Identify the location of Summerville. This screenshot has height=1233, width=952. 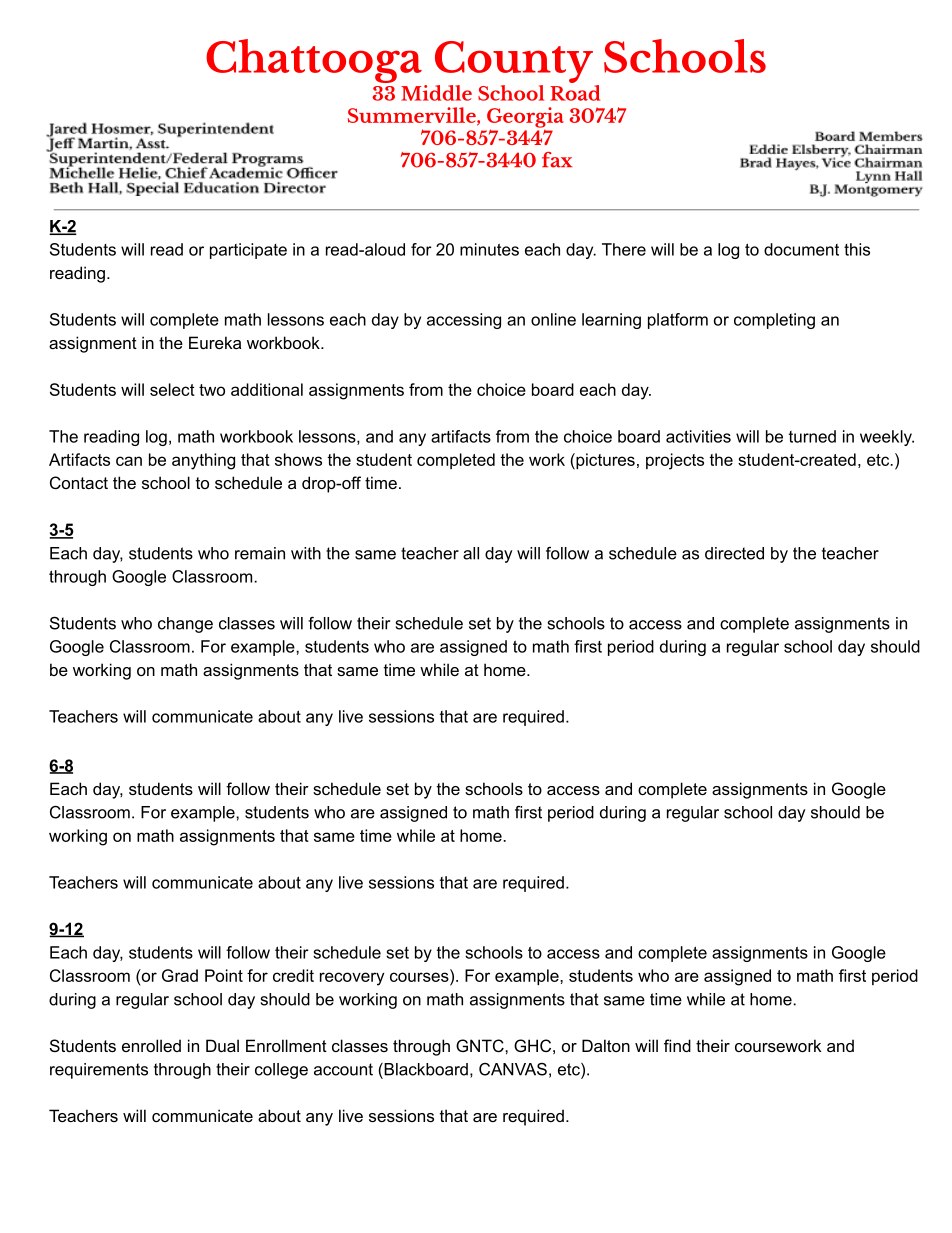
(413, 116).
